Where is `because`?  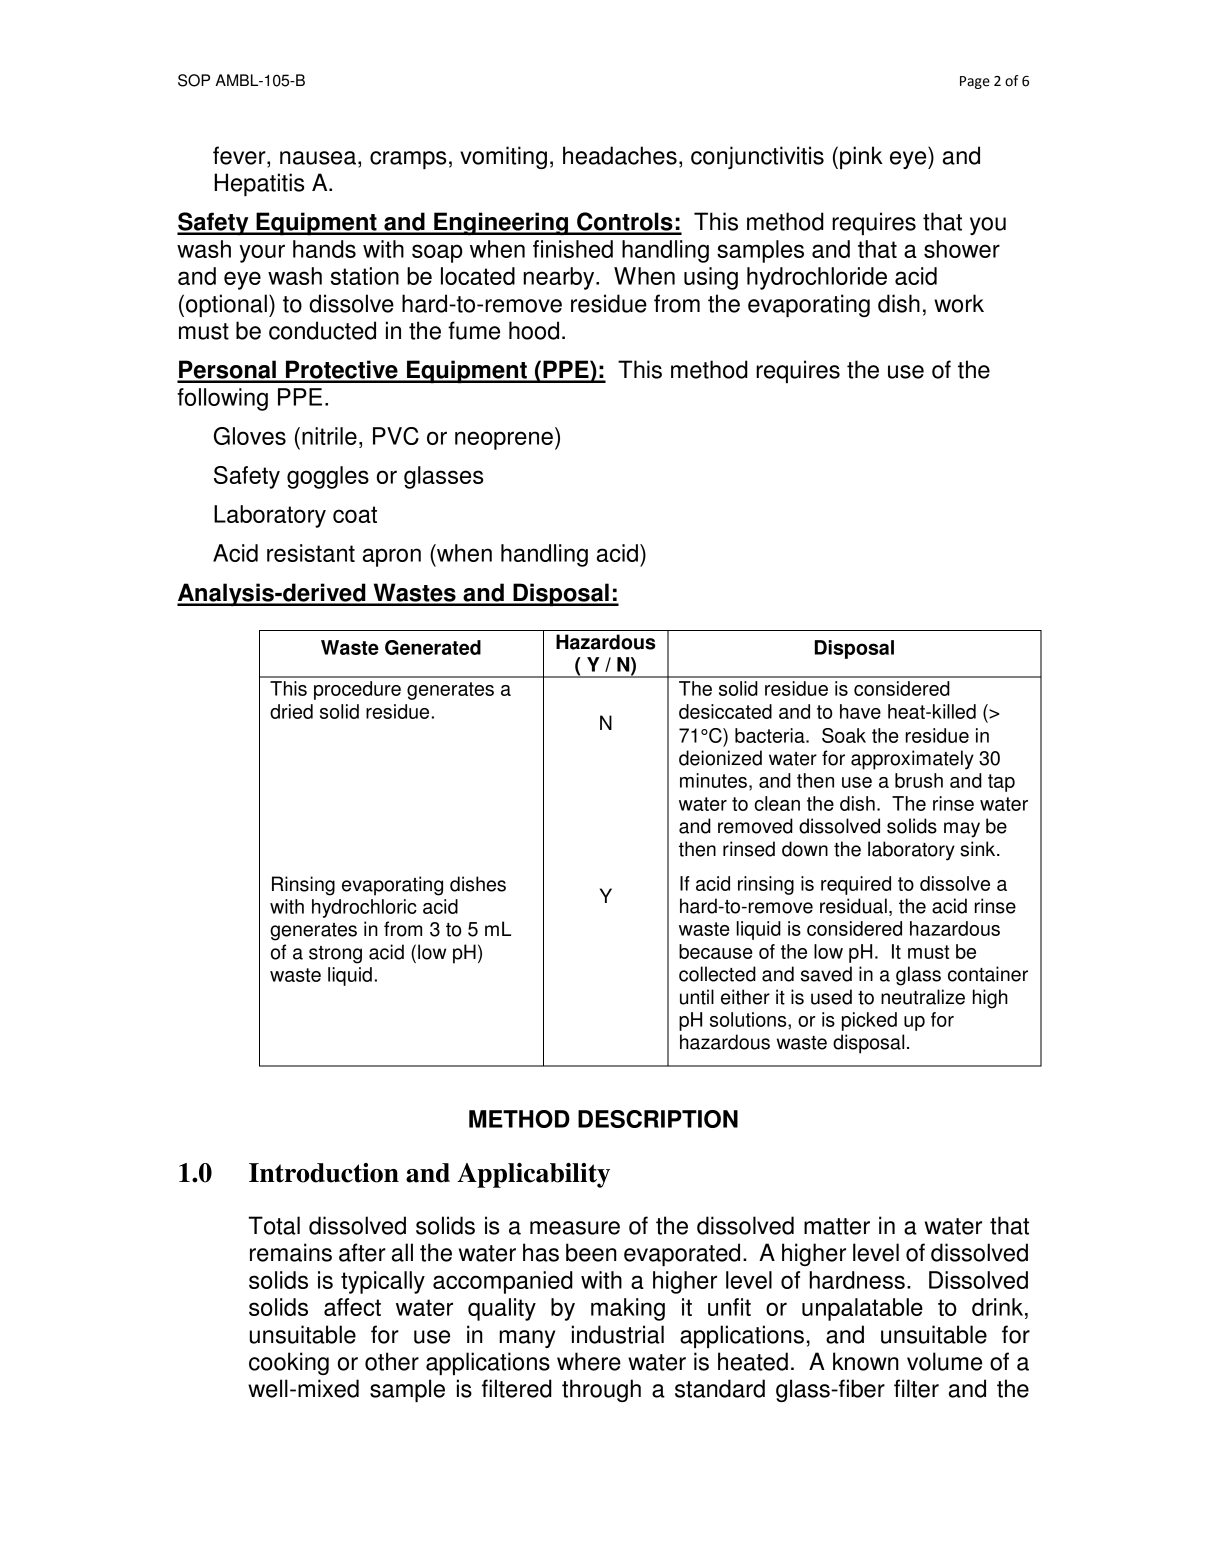
because is located at coordinates (716, 951).
